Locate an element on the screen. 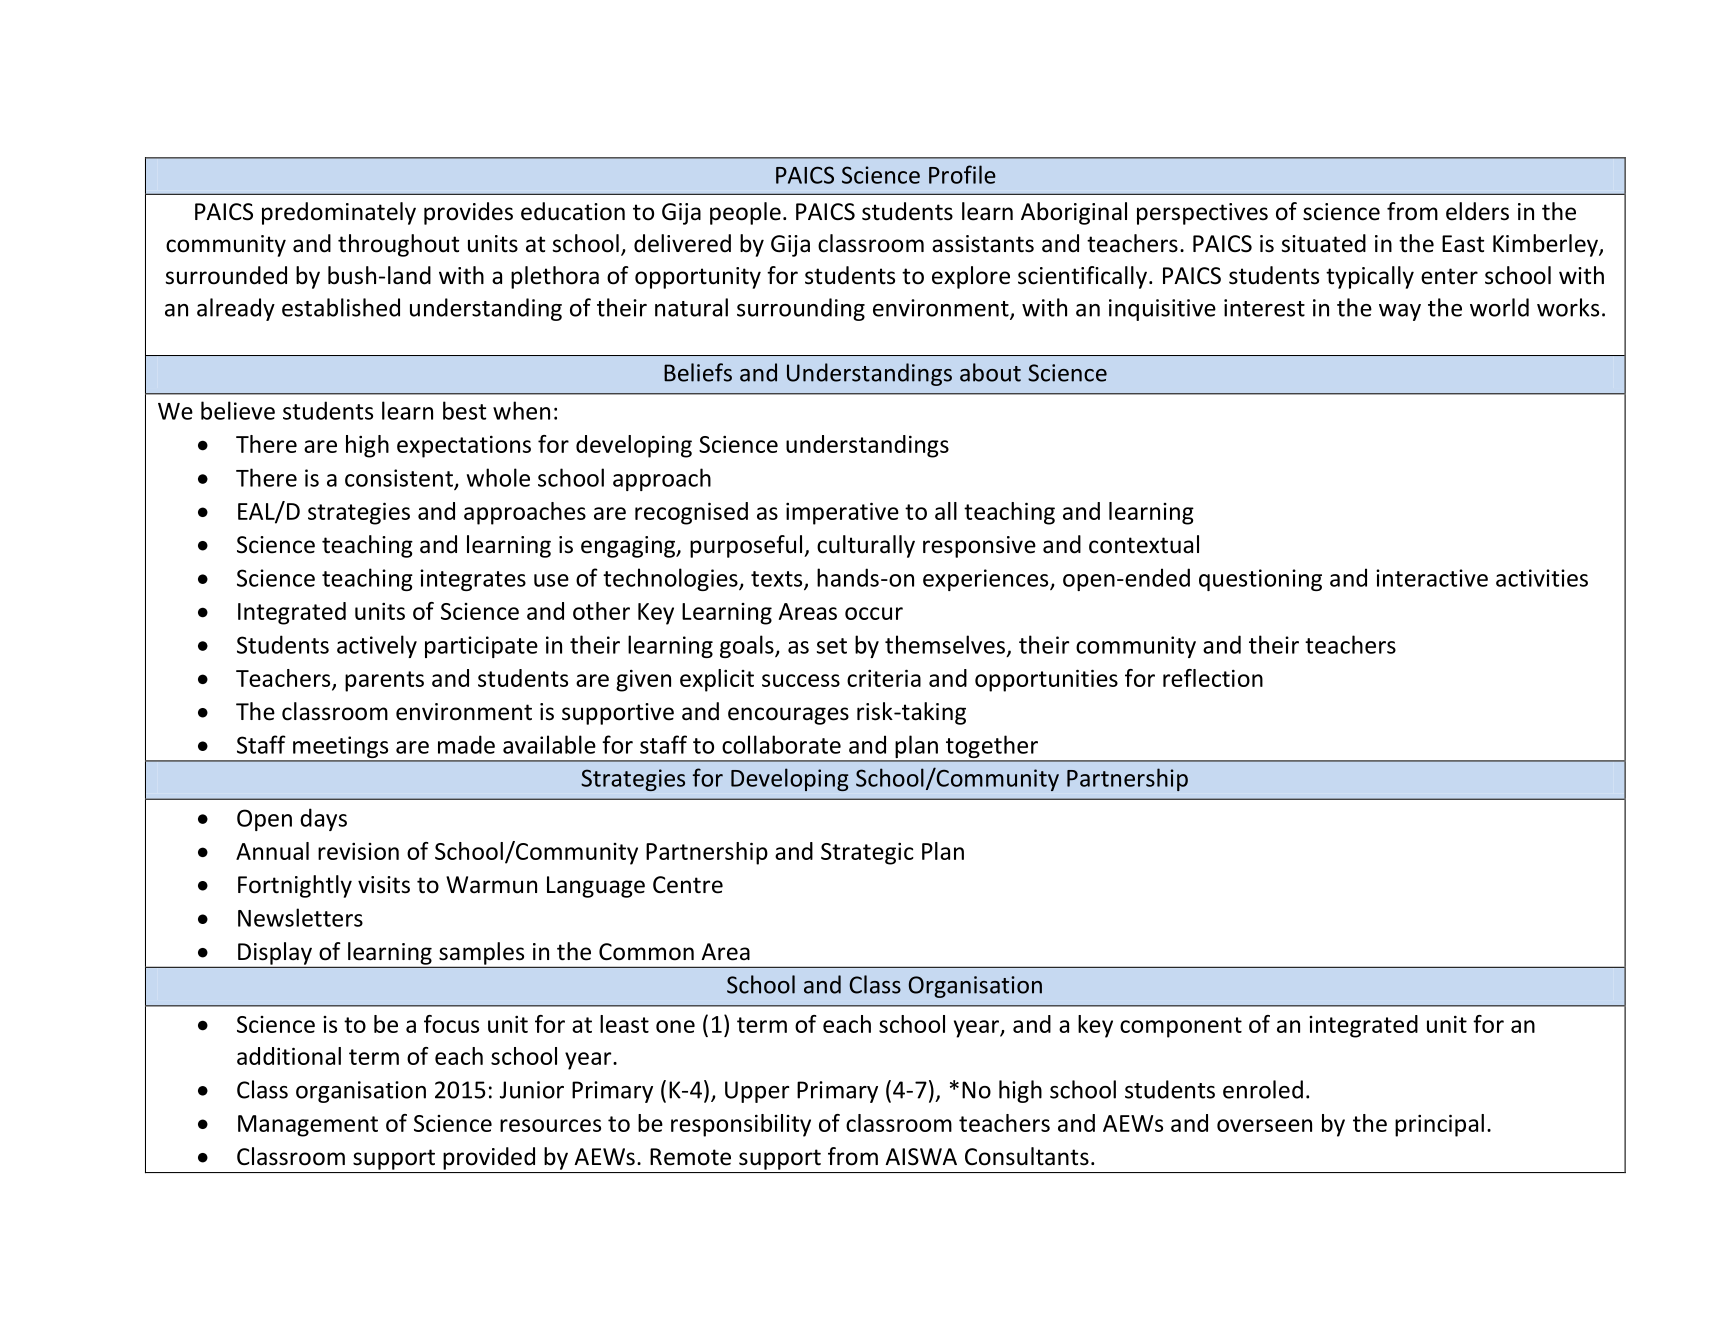 This screenshot has height=1337, width=1730. Profile is located at coordinates (962, 174).
